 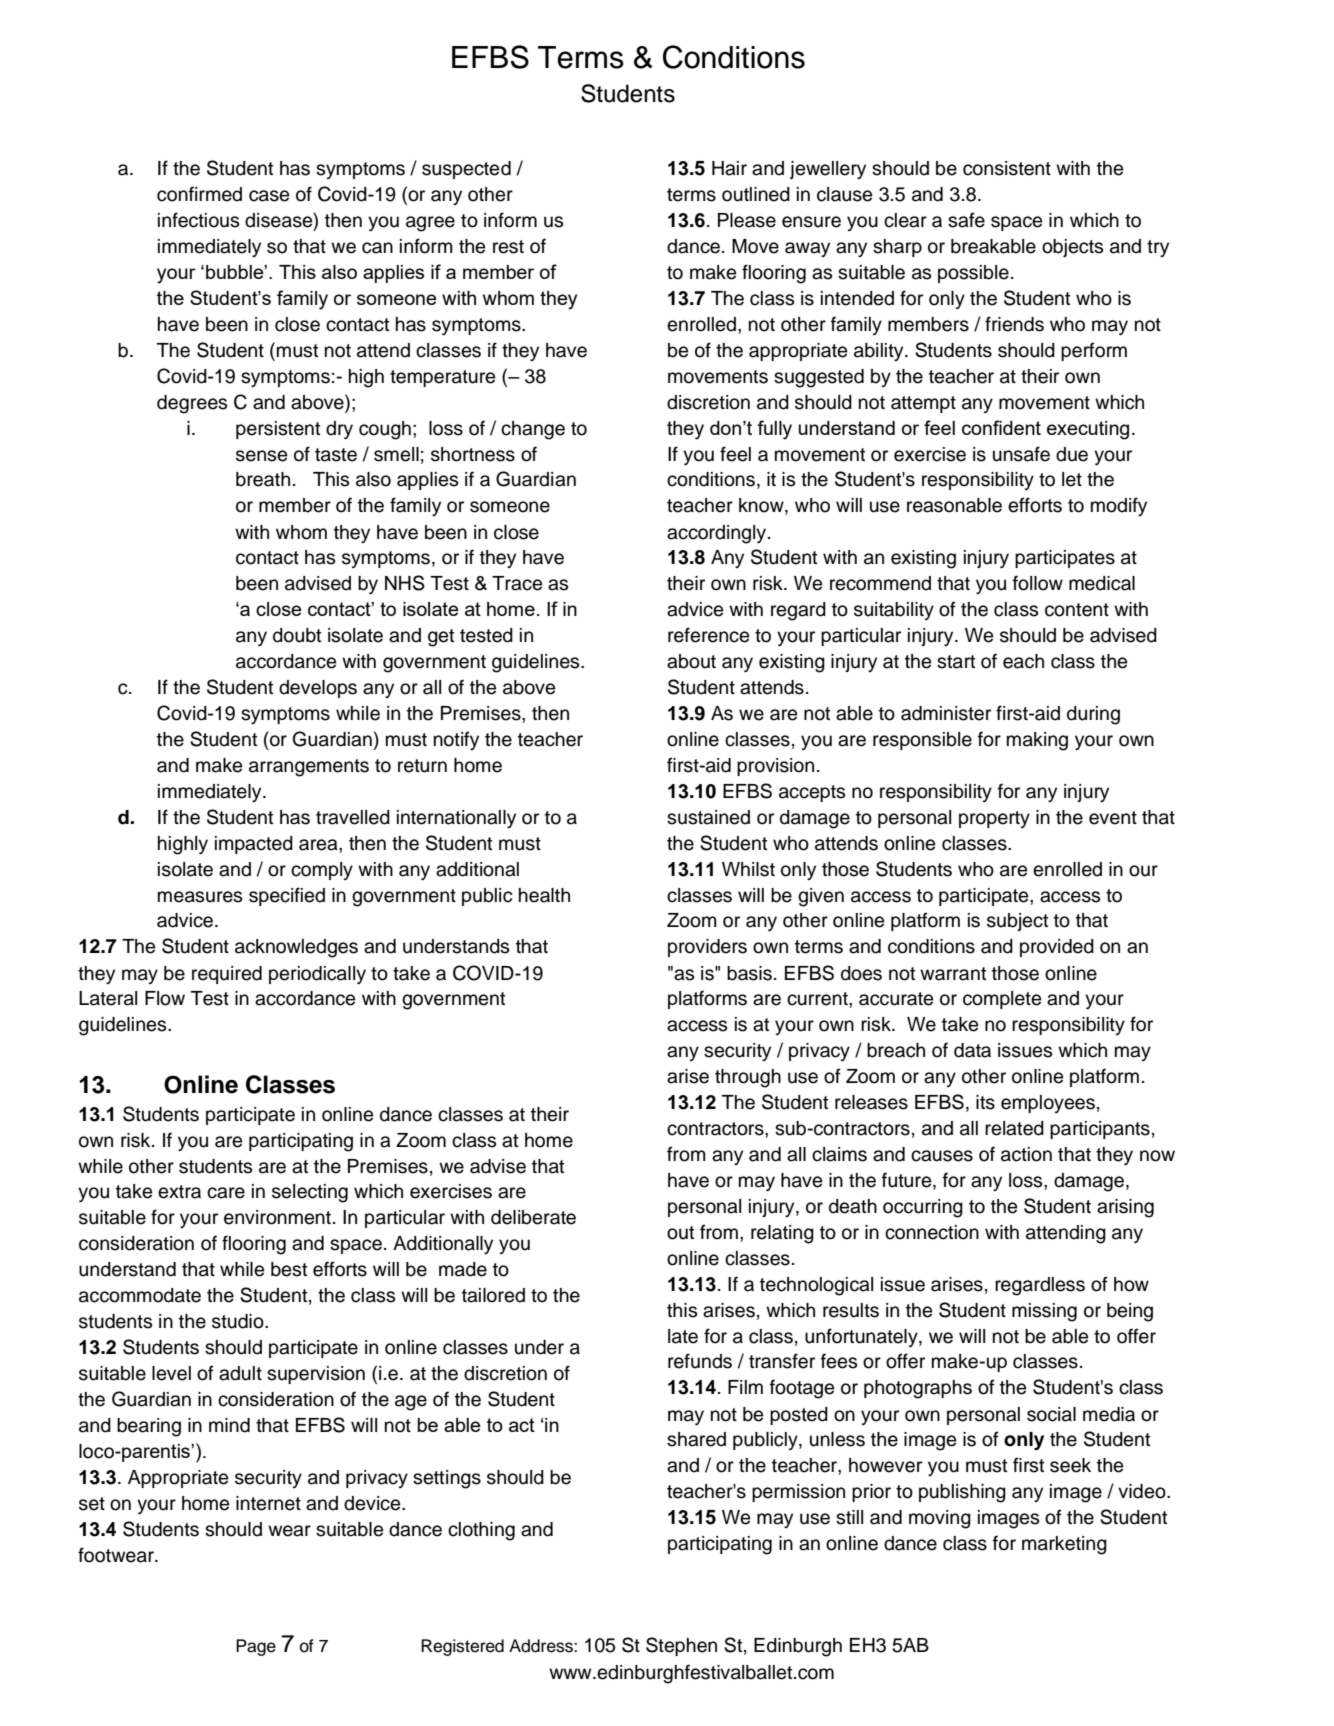 What do you see at coordinates (256, 1647) in the image?
I see `Page` at bounding box center [256, 1647].
